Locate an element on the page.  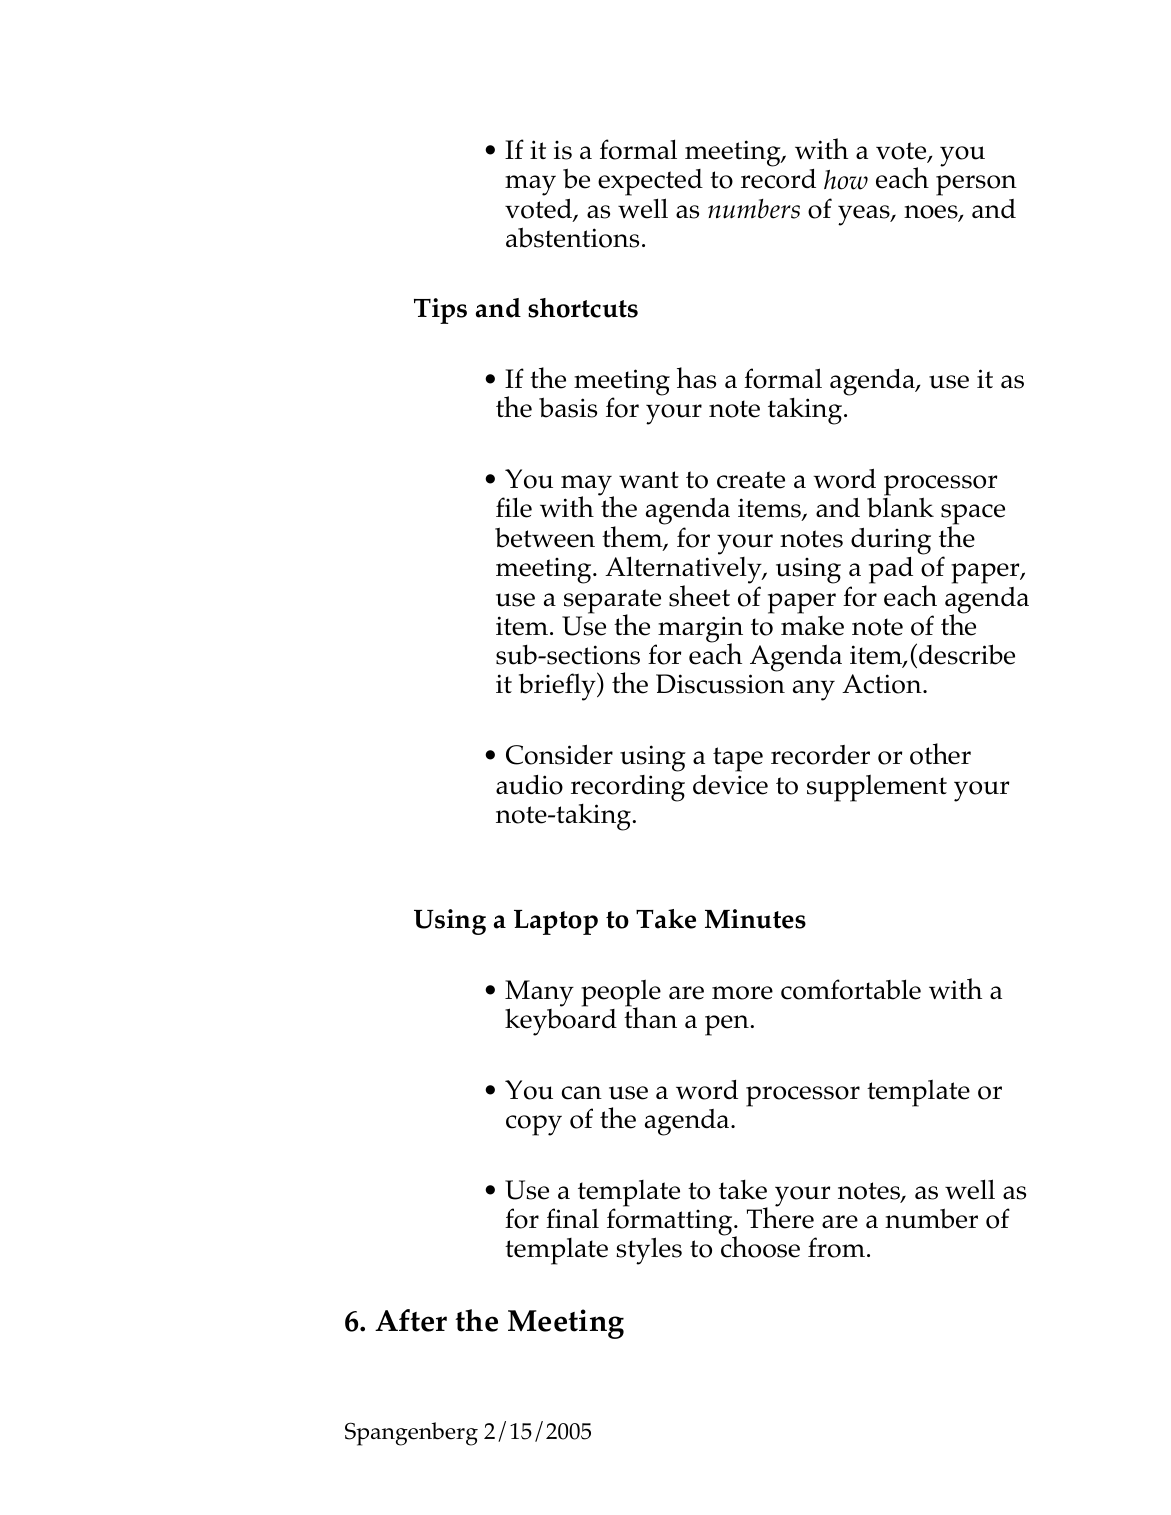
After is located at coordinates (411, 1320).
